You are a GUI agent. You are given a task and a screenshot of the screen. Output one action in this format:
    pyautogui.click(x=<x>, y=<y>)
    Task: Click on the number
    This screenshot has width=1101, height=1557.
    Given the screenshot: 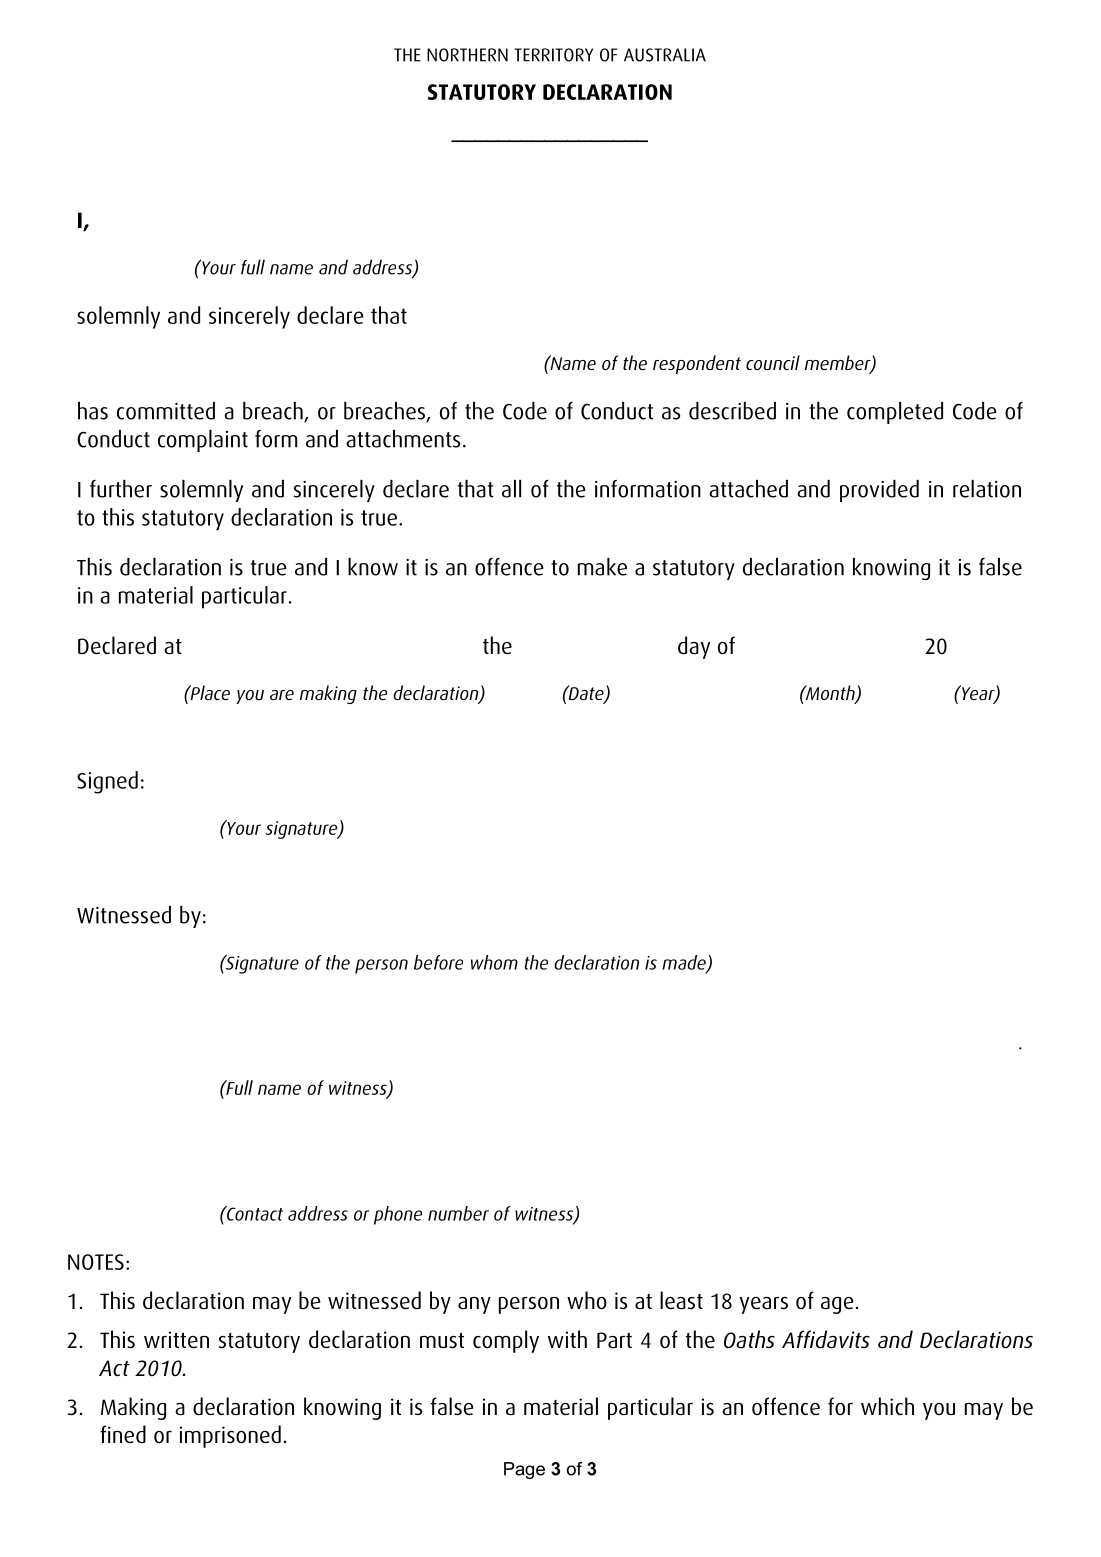 What is the action you would take?
    pyautogui.click(x=458, y=1213)
